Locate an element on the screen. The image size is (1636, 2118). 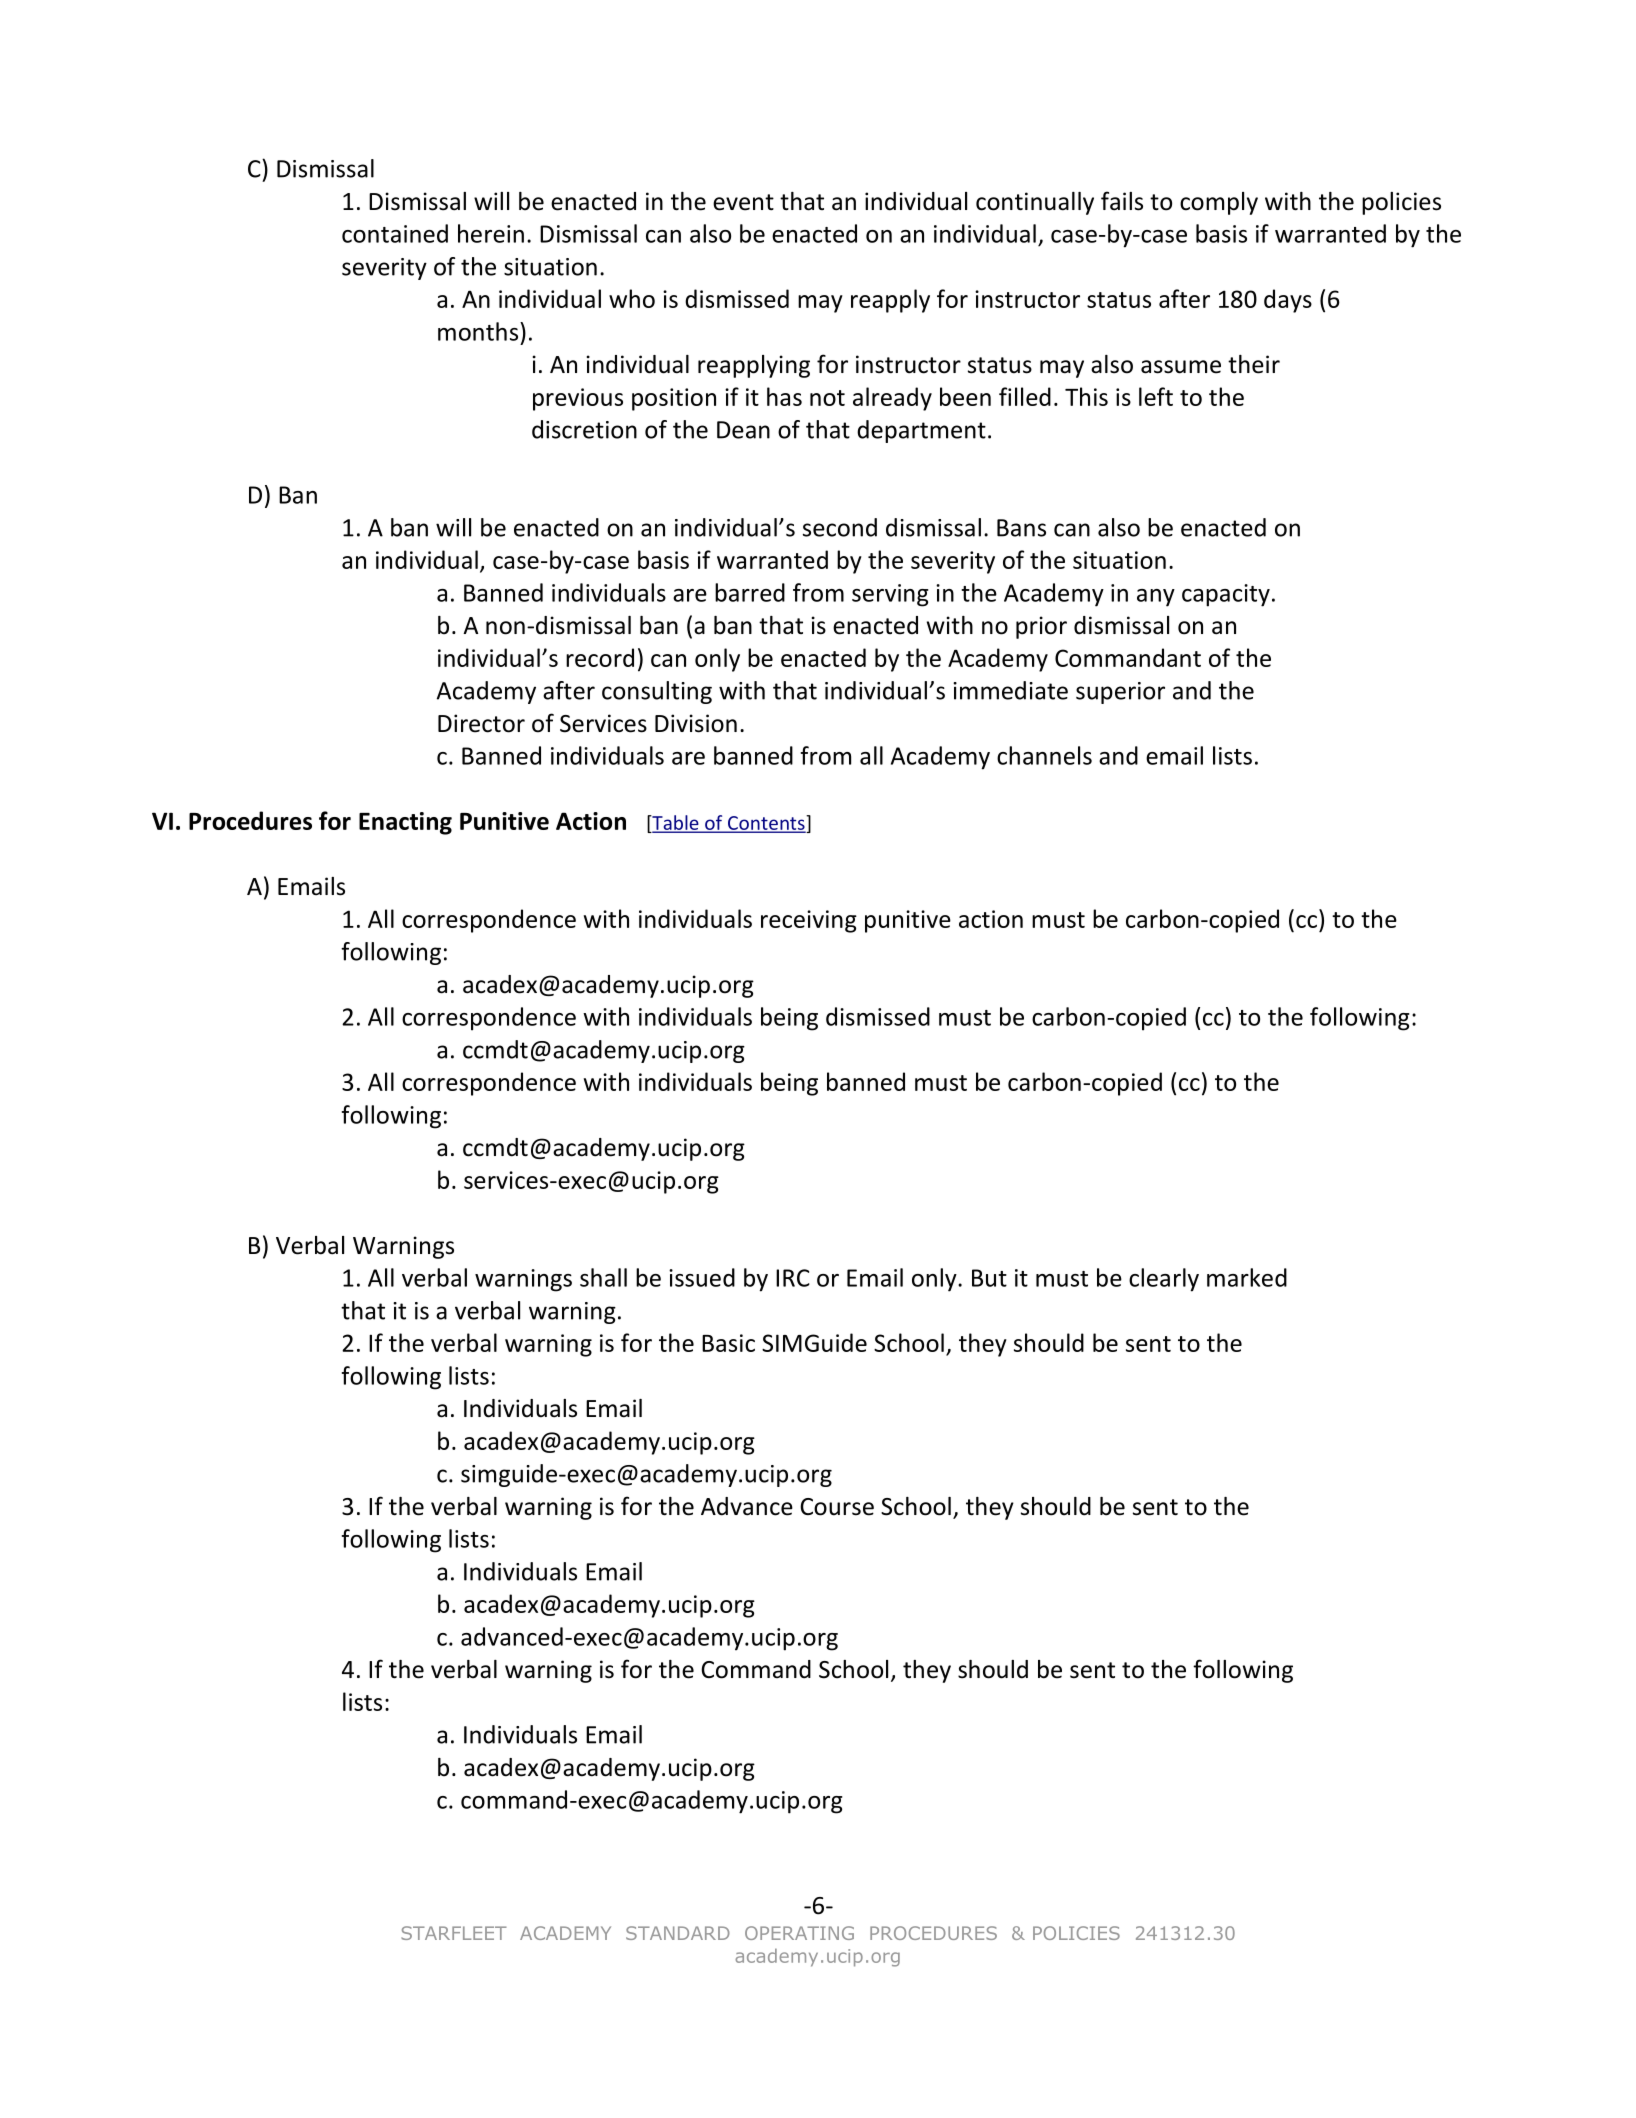
superior is located at coordinates (1120, 693).
